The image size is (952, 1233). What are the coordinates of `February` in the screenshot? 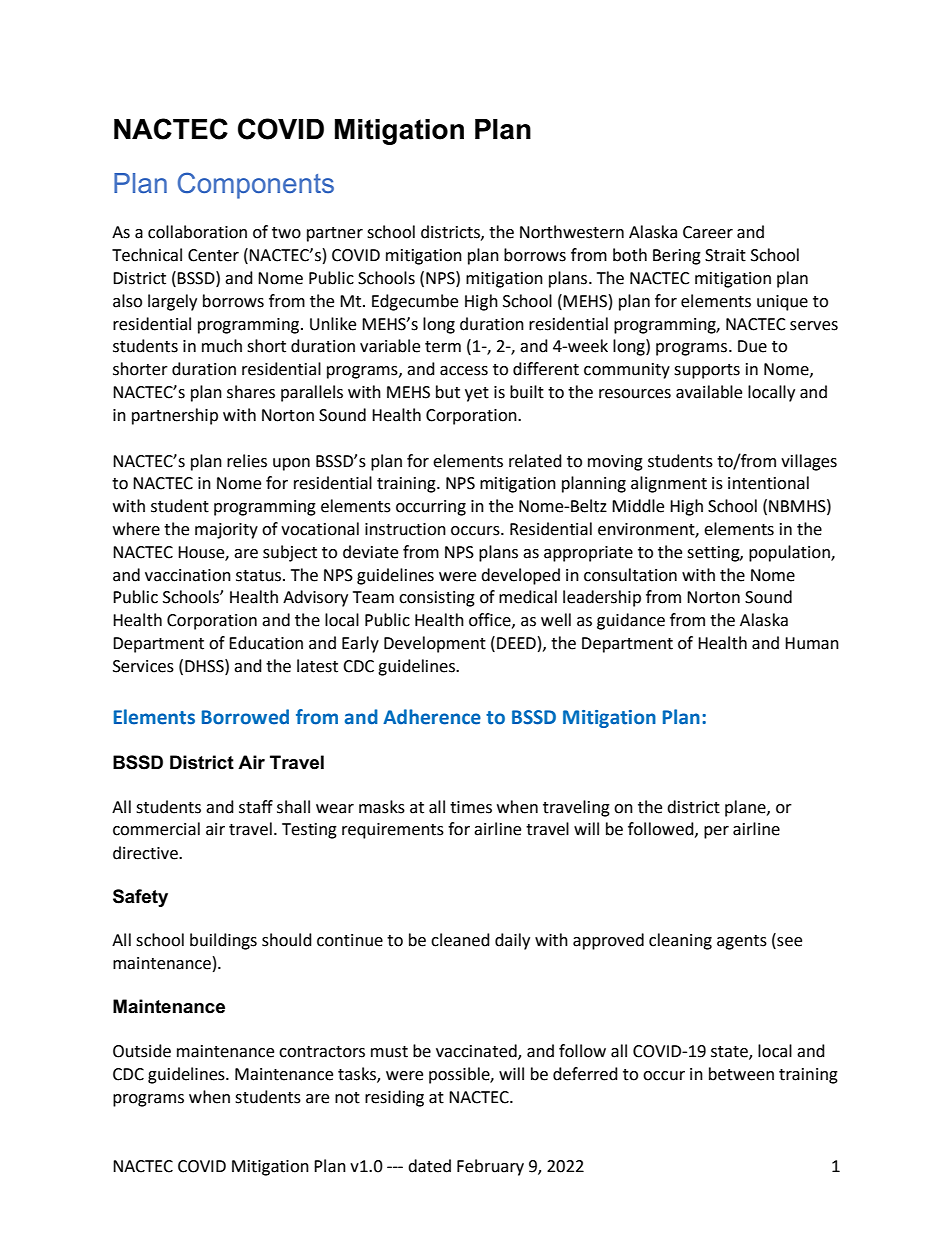 It's located at (490, 1167).
